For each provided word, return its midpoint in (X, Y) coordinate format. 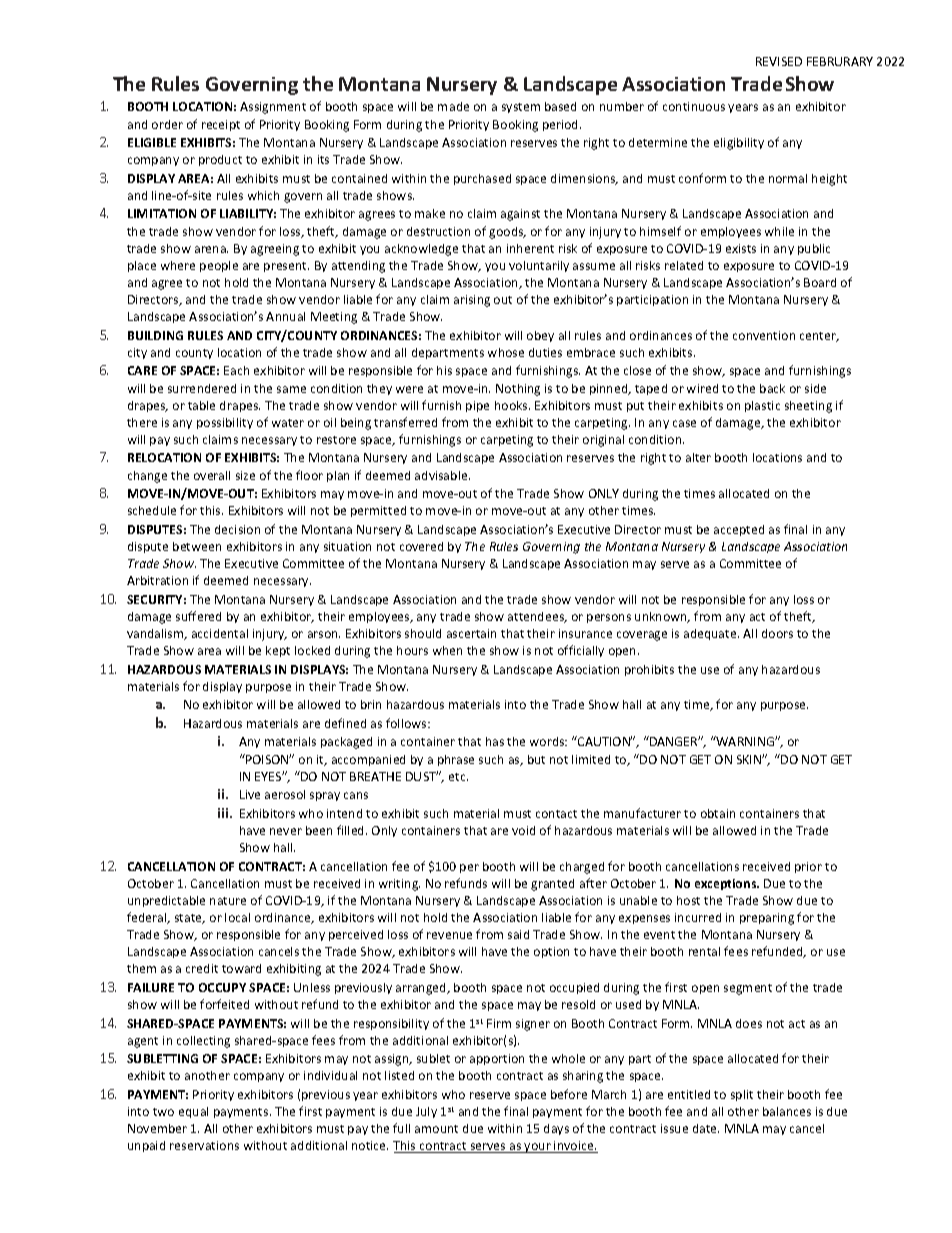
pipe (477, 406)
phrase (456, 760)
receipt (221, 125)
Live (250, 794)
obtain (718, 813)
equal (193, 1112)
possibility (225, 423)
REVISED (779, 61)
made (453, 106)
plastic (762, 406)
